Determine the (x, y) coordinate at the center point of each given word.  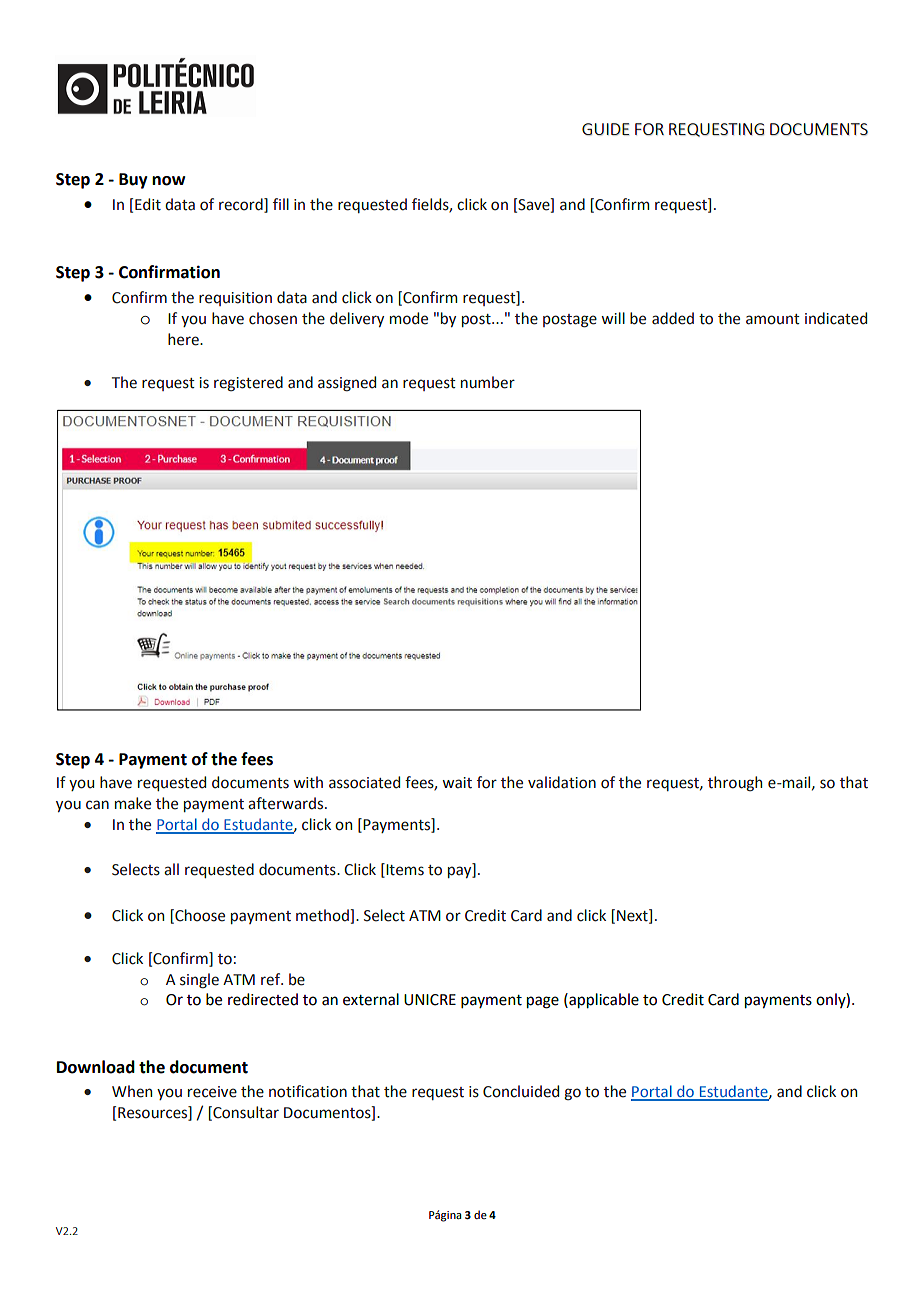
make (133, 803)
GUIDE (606, 129)
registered (248, 384)
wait (457, 783)
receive (212, 1092)
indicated (836, 318)
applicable (603, 1001)
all (171, 869)
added (673, 318)
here (184, 339)
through (735, 784)
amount (773, 319)
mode (409, 318)
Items (405, 870)
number (488, 382)
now (168, 181)
